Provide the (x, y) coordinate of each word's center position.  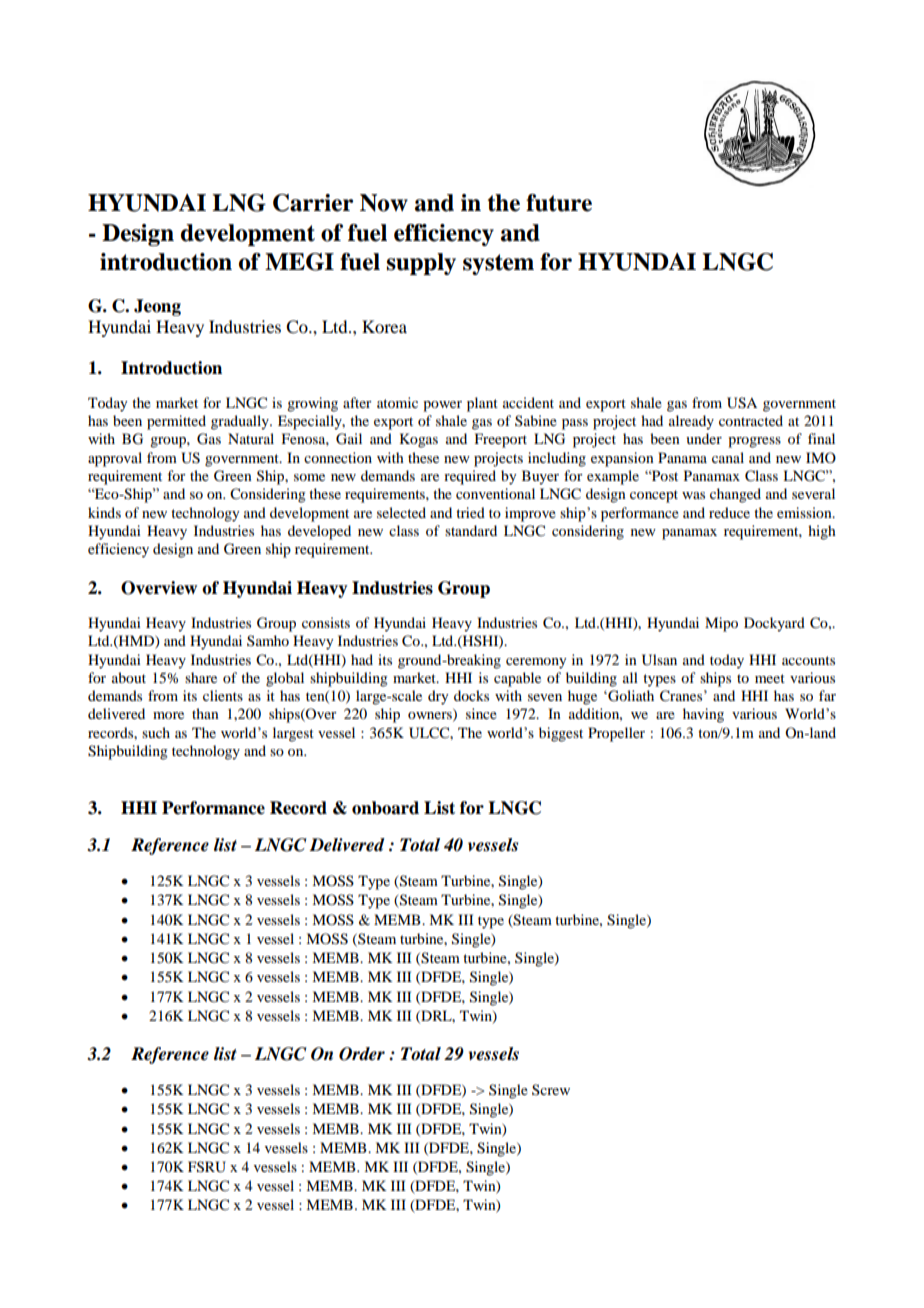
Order (362, 1054)
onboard (385, 808)
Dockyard (774, 624)
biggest (561, 734)
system (498, 264)
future (559, 203)
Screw (551, 1089)
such (156, 732)
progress (754, 442)
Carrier (313, 203)
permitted (176, 422)
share (201, 677)
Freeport (501, 440)
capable (517, 679)
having (703, 715)
